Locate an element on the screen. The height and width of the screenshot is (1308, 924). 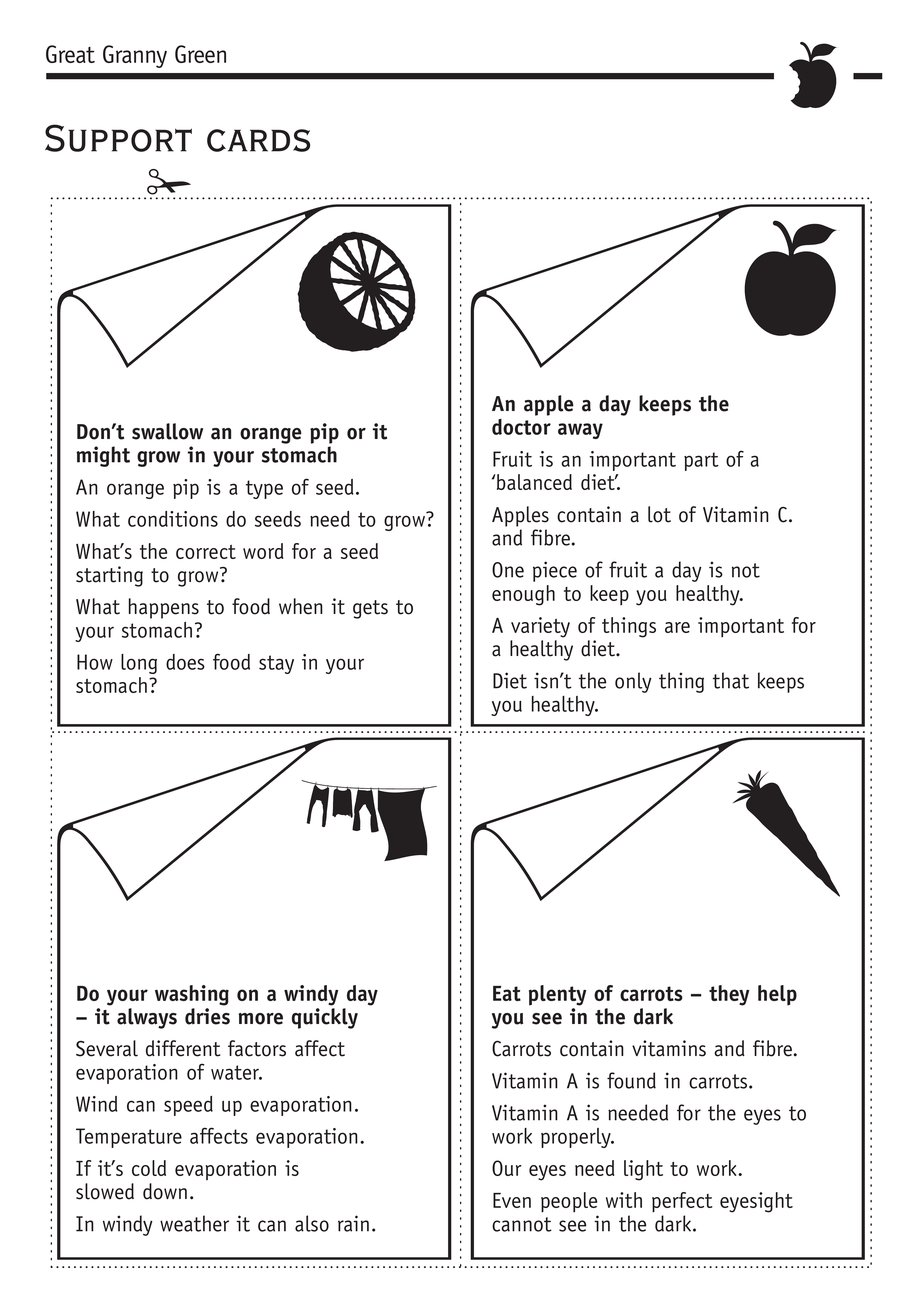
Granny is located at coordinates (135, 56).
